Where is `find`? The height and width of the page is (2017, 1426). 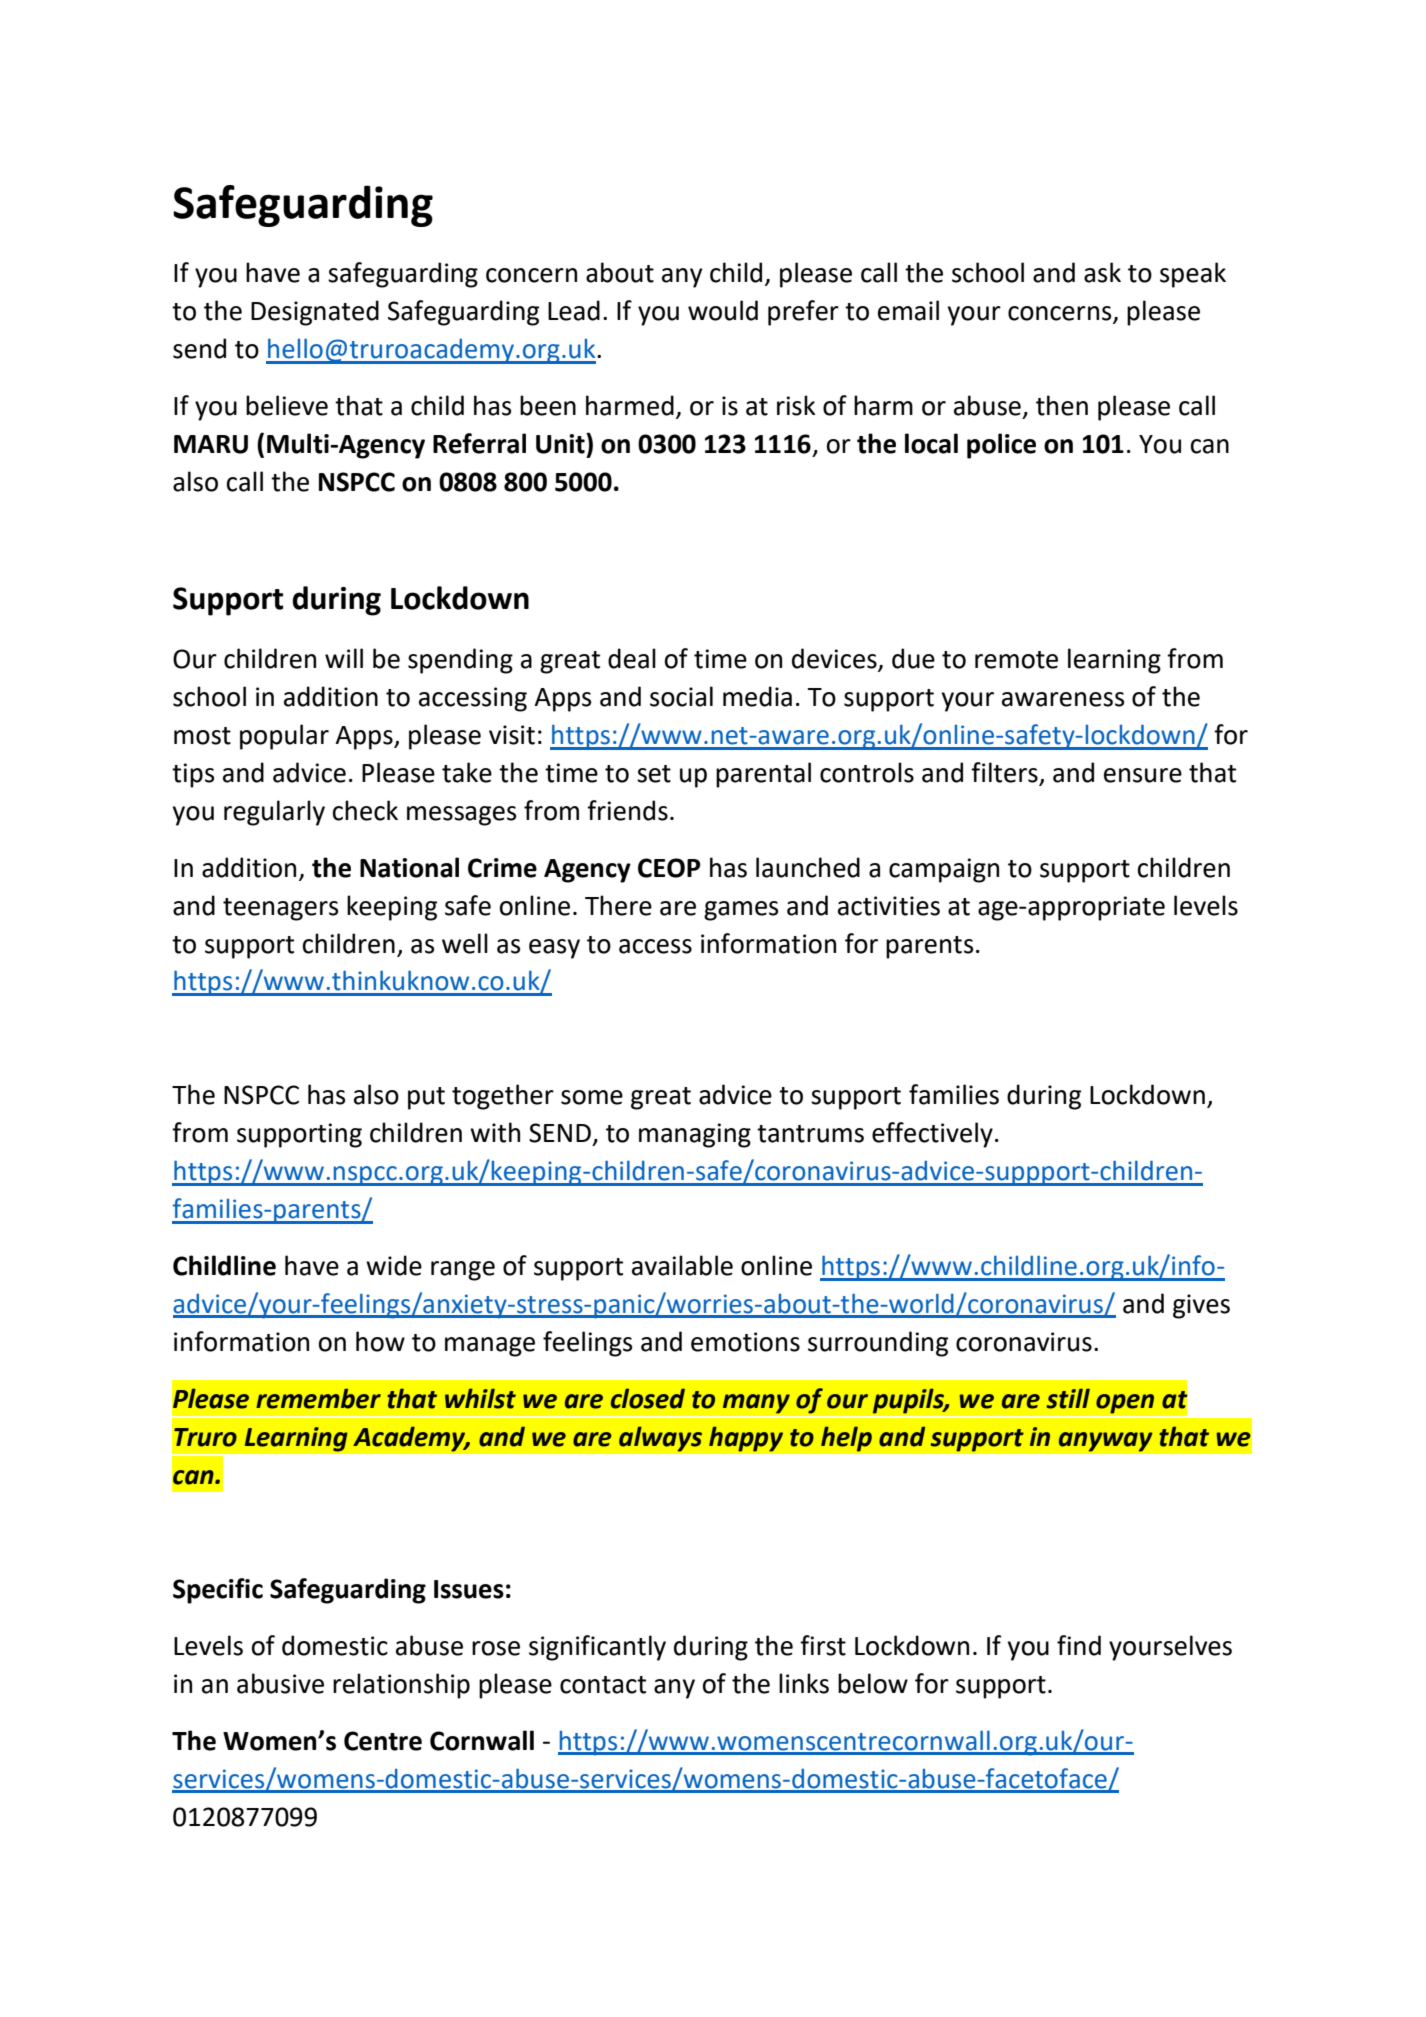
find is located at coordinates (1079, 1645).
